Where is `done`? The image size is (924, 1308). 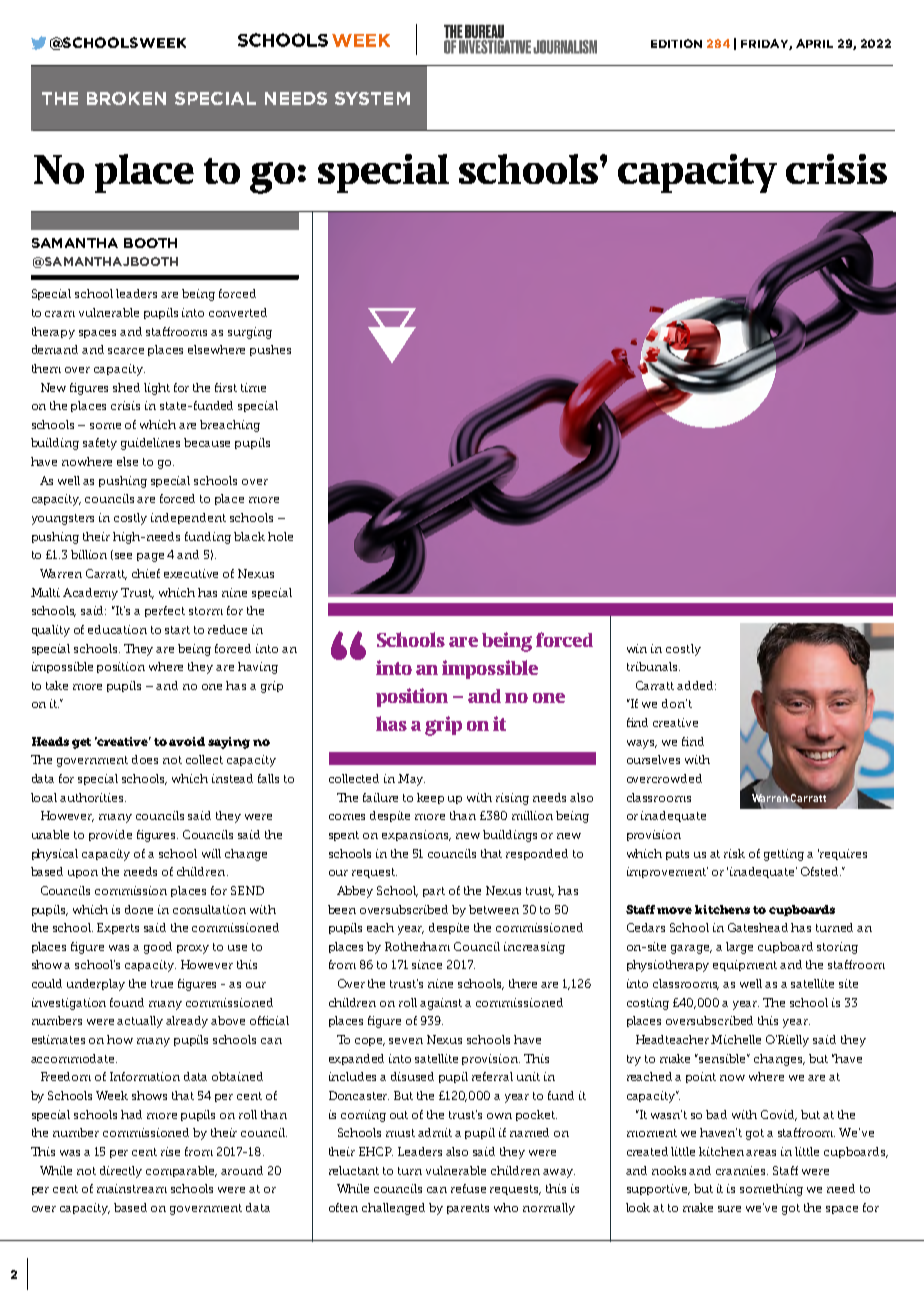
done is located at coordinates (139, 909).
